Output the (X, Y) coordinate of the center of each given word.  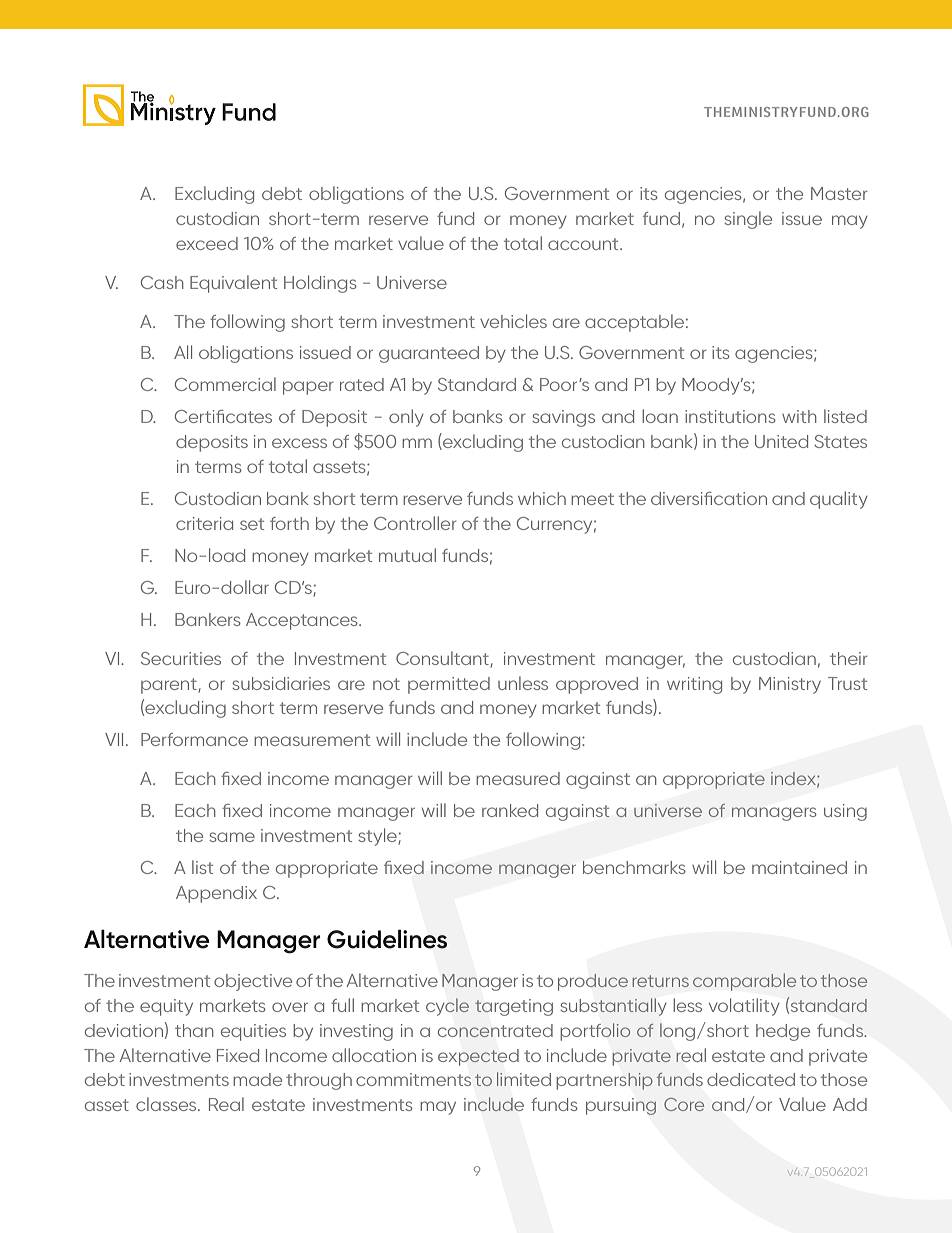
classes (167, 1104)
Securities (181, 658)
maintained (799, 867)
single (748, 220)
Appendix (216, 894)
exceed (207, 243)
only (406, 418)
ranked (510, 810)
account (584, 244)
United (781, 441)
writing (694, 685)
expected (478, 1057)
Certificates (223, 416)
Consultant (443, 659)
